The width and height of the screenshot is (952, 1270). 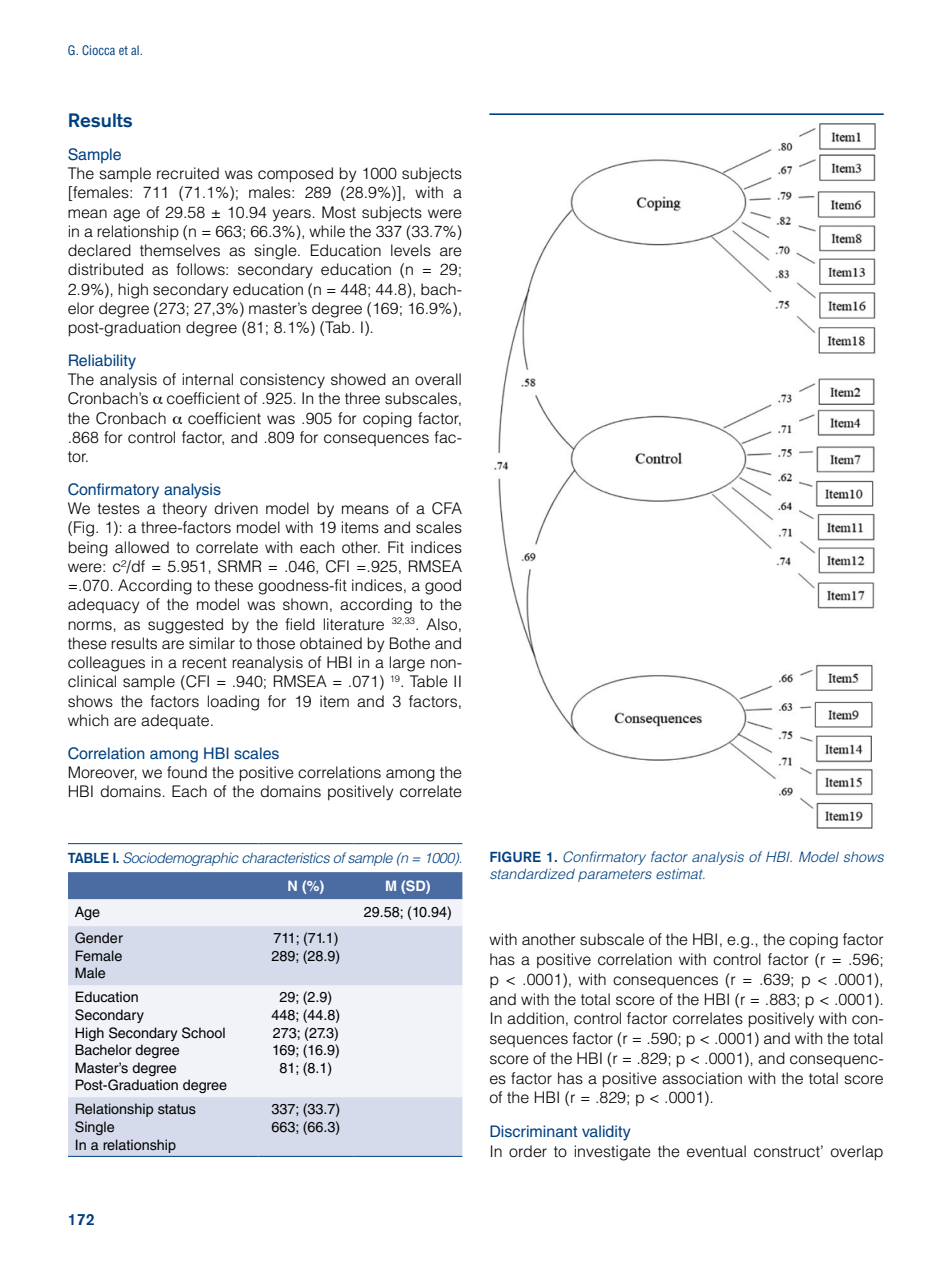 I want to click on Sociodemographic, so click(x=181, y=859).
